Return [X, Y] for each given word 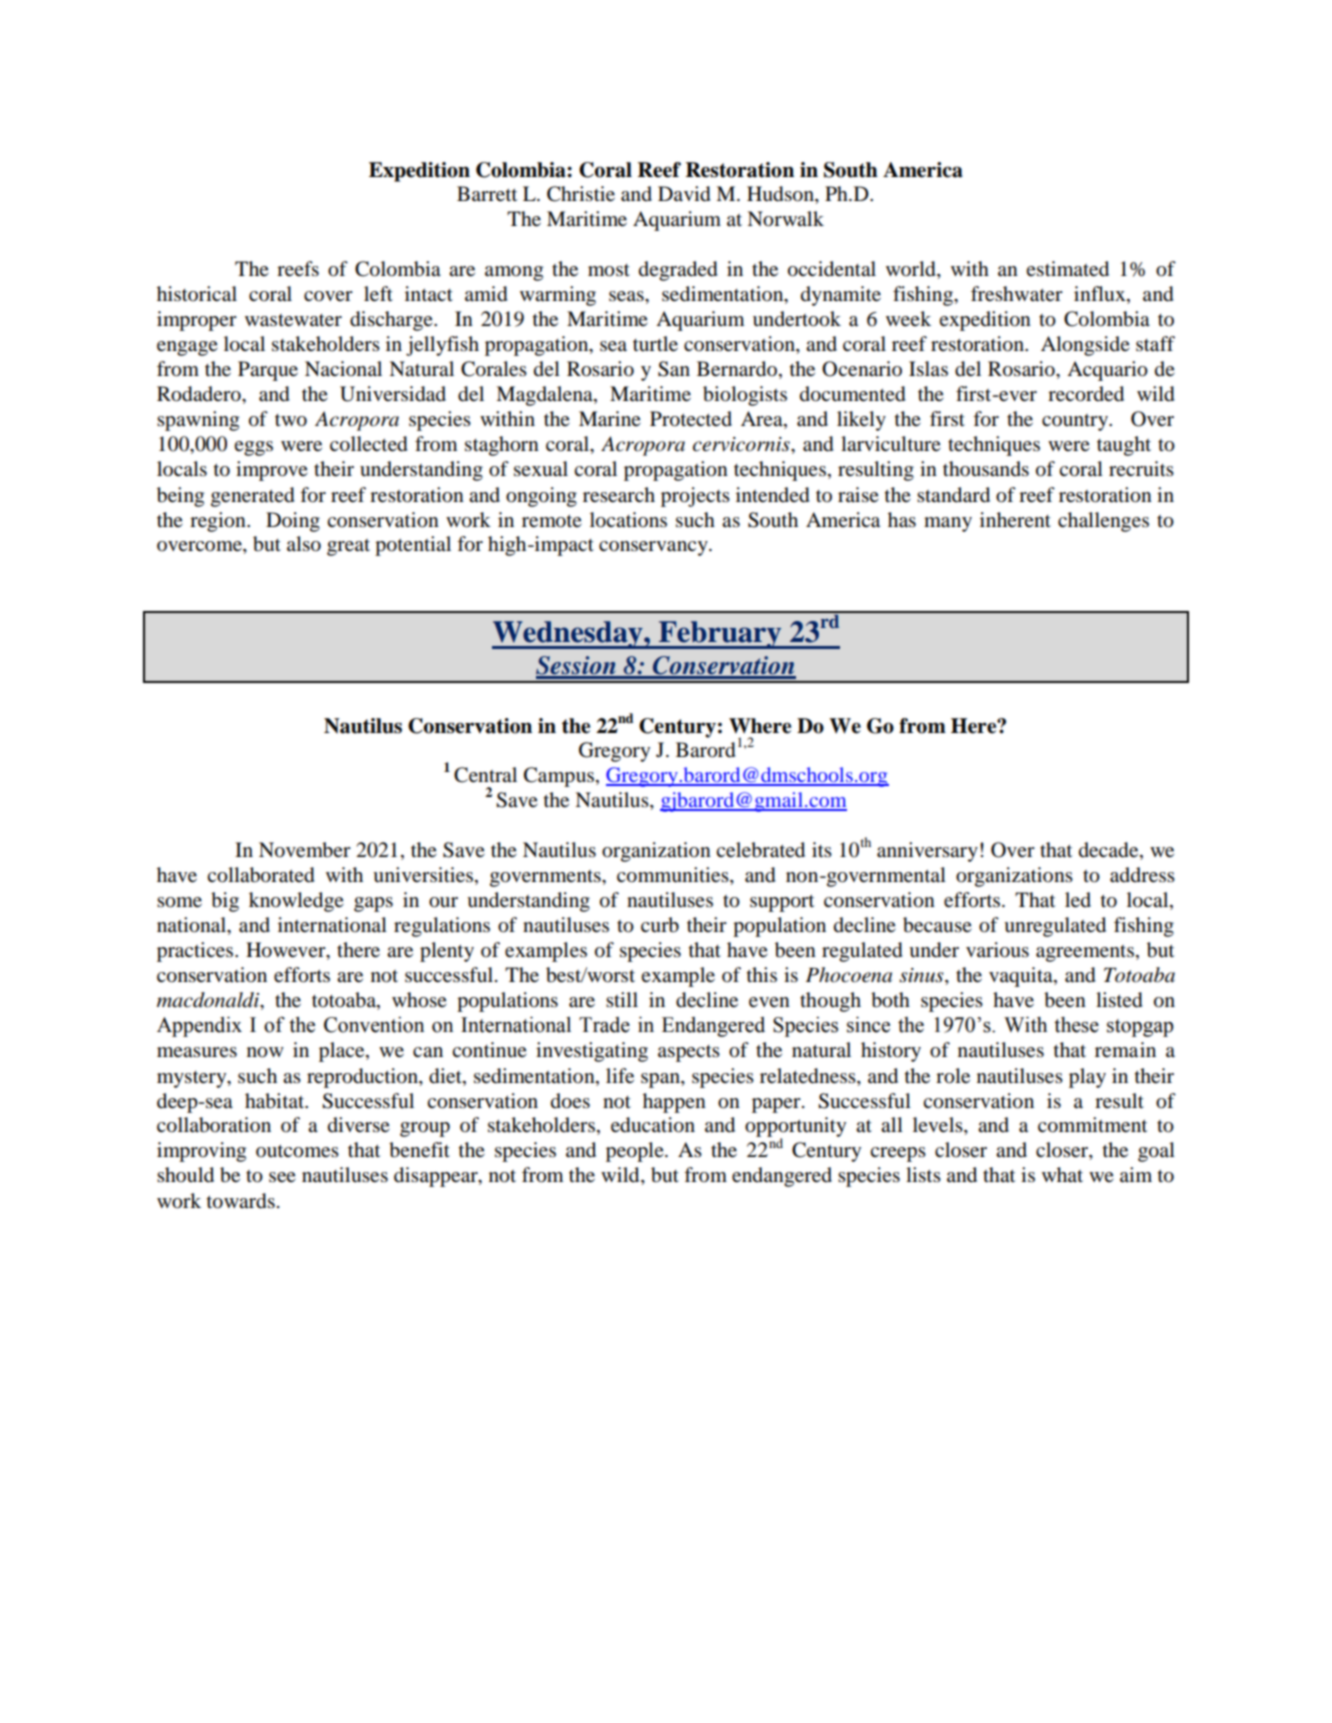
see [282, 1177]
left [378, 294]
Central [485, 775]
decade [1110, 851]
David [684, 194]
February [720, 635]
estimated [1067, 269]
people [636, 1152]
